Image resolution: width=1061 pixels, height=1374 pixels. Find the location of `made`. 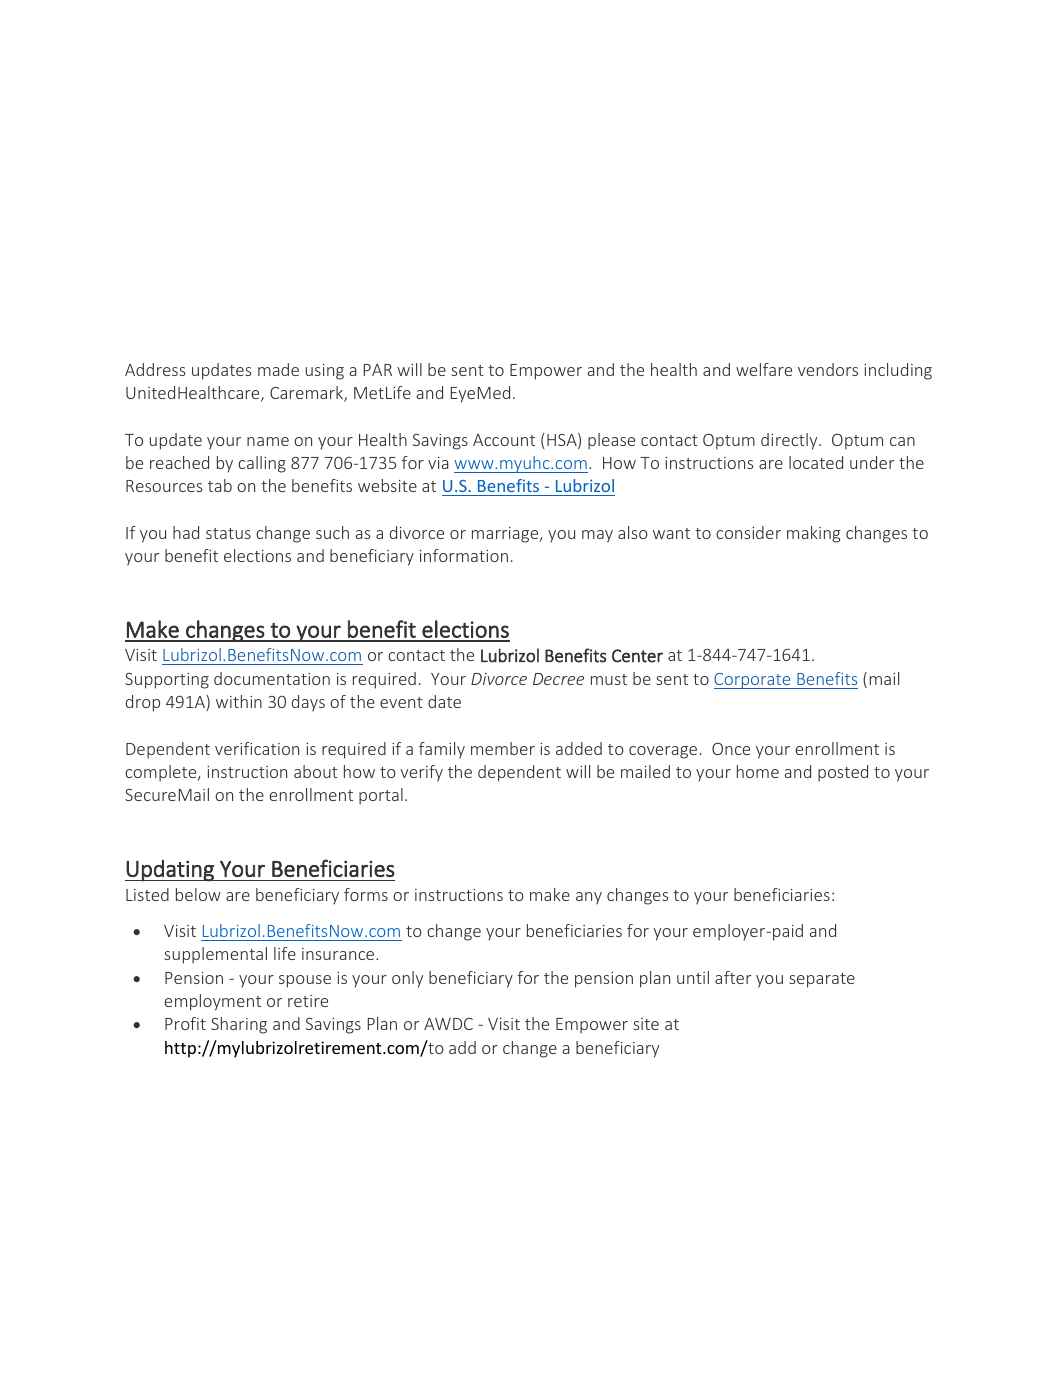

made is located at coordinates (278, 369).
